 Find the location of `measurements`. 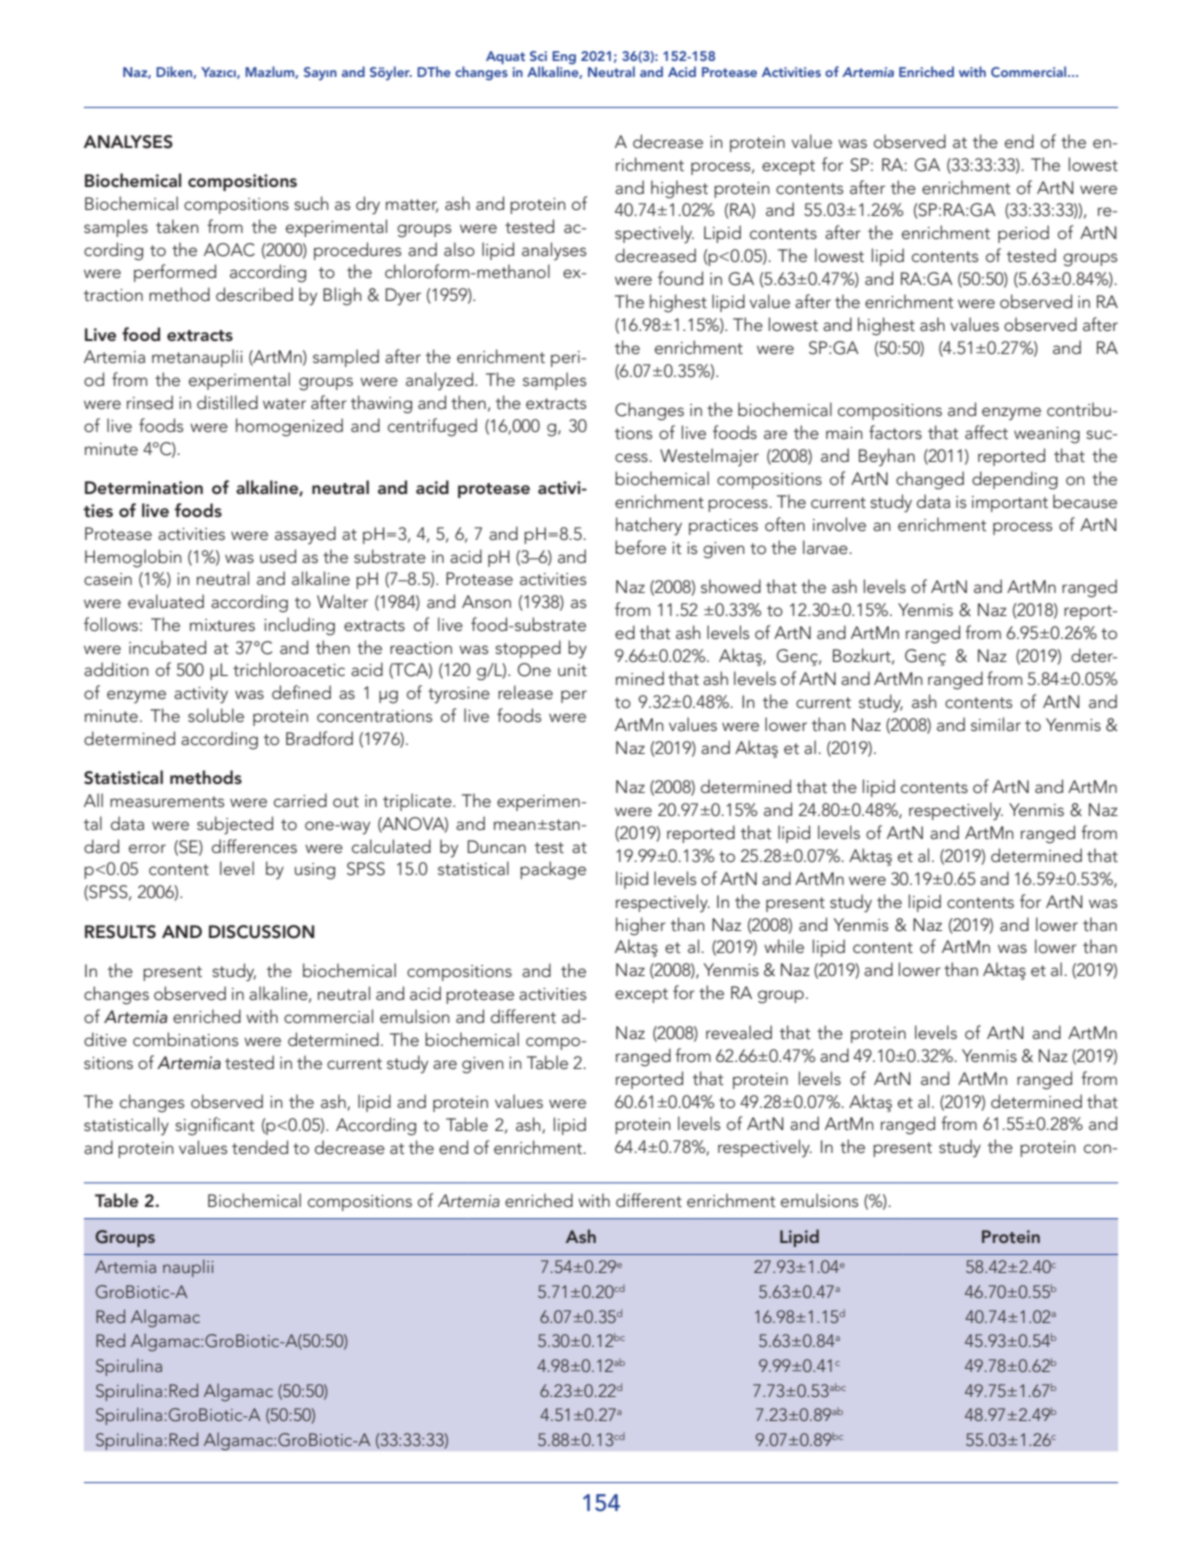

measurements is located at coordinates (167, 801).
